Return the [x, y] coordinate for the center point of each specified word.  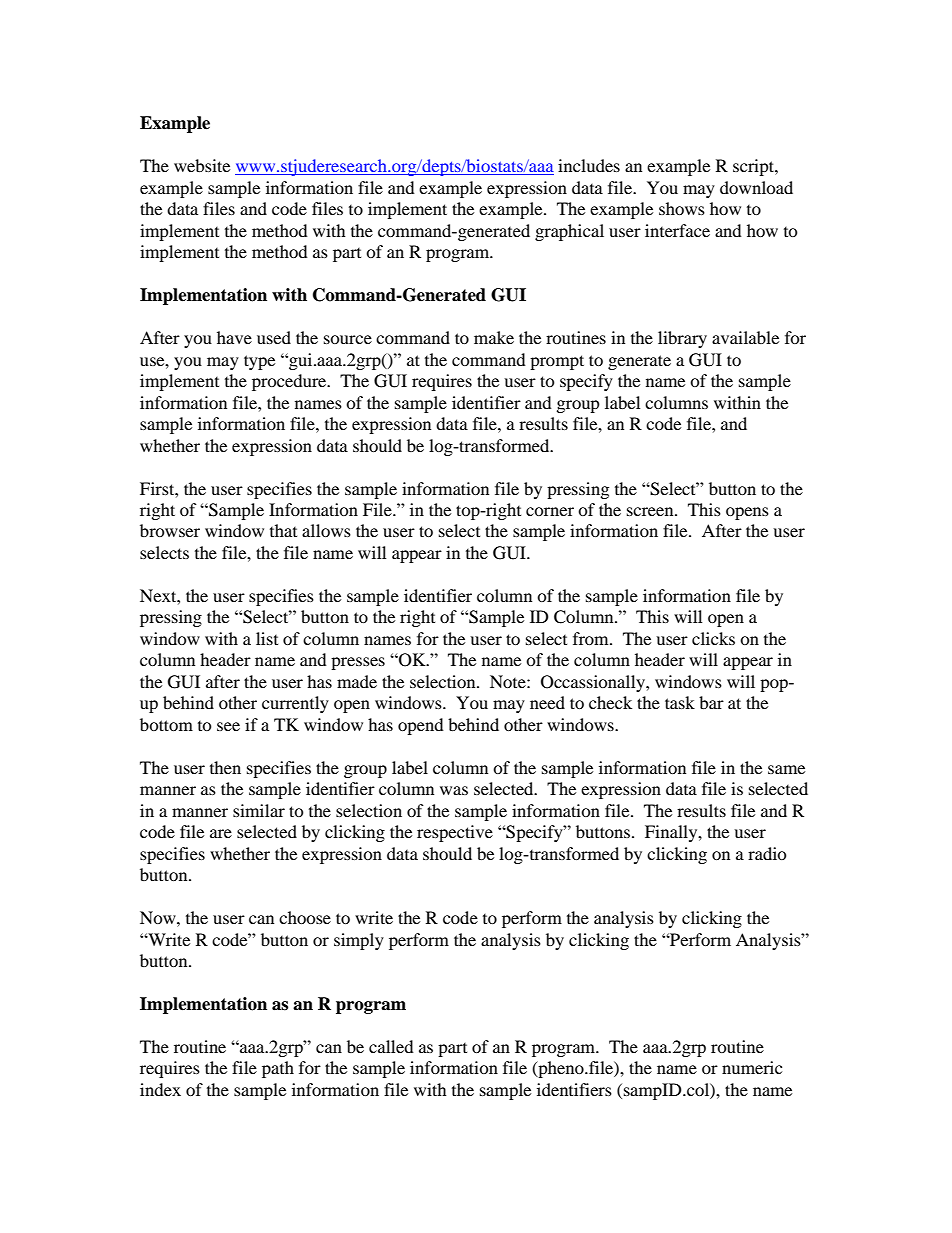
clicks [713, 638]
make [494, 337]
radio [767, 853]
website [202, 165]
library [682, 339]
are [221, 833]
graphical [569, 232]
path [278, 1069]
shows [682, 208]
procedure [290, 382]
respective [455, 833]
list [267, 638]
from [592, 638]
